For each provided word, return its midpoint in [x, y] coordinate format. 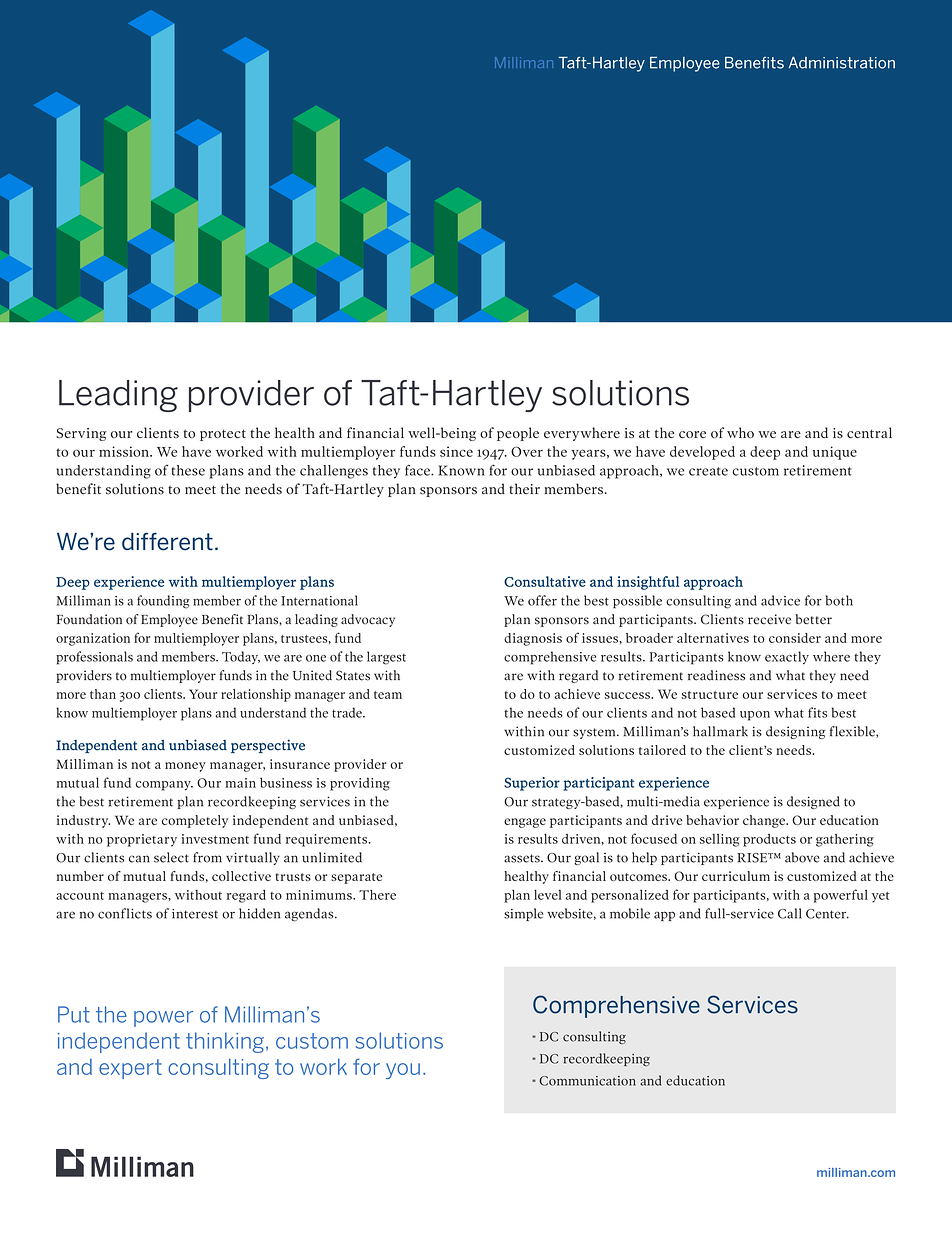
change [765, 821]
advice [780, 600]
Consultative [545, 581]
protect [223, 435]
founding [163, 602]
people [518, 434]
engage [525, 823]
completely [195, 821]
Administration [842, 63]
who [740, 432]
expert [130, 1069]
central [869, 432]
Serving [81, 434]
